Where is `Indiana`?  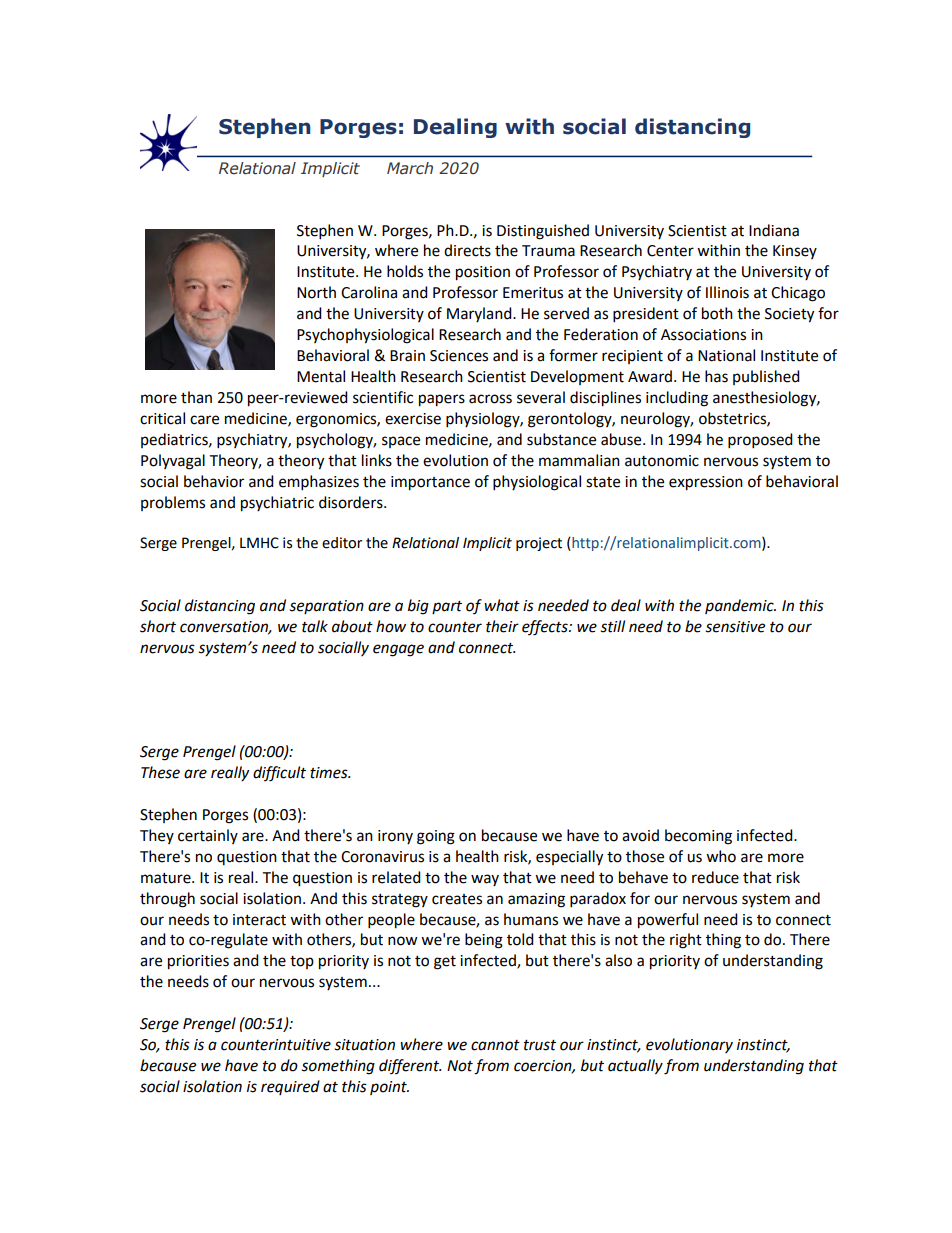
Indiana is located at coordinates (774, 230).
